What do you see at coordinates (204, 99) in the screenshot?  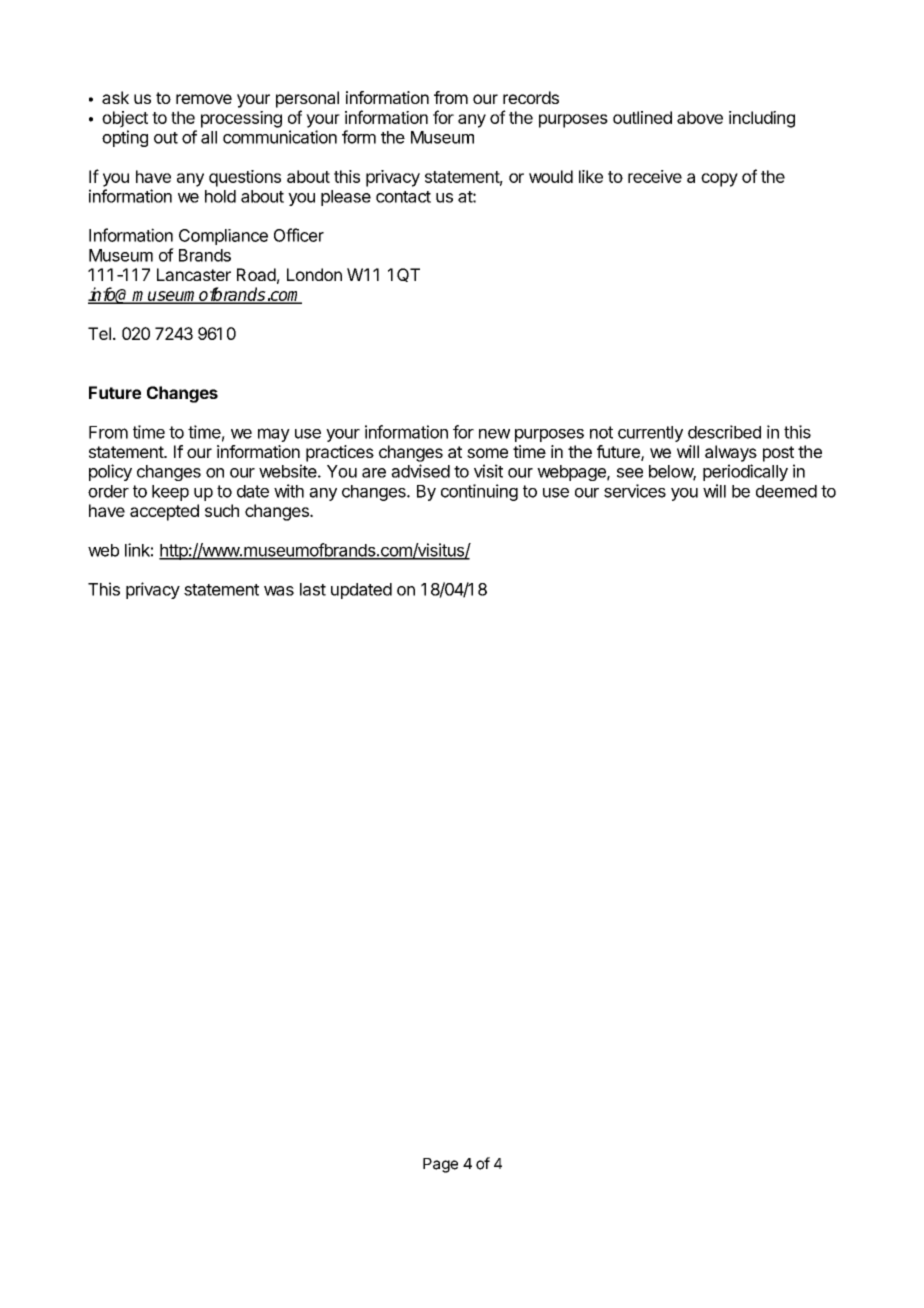 I see `remove` at bounding box center [204, 99].
